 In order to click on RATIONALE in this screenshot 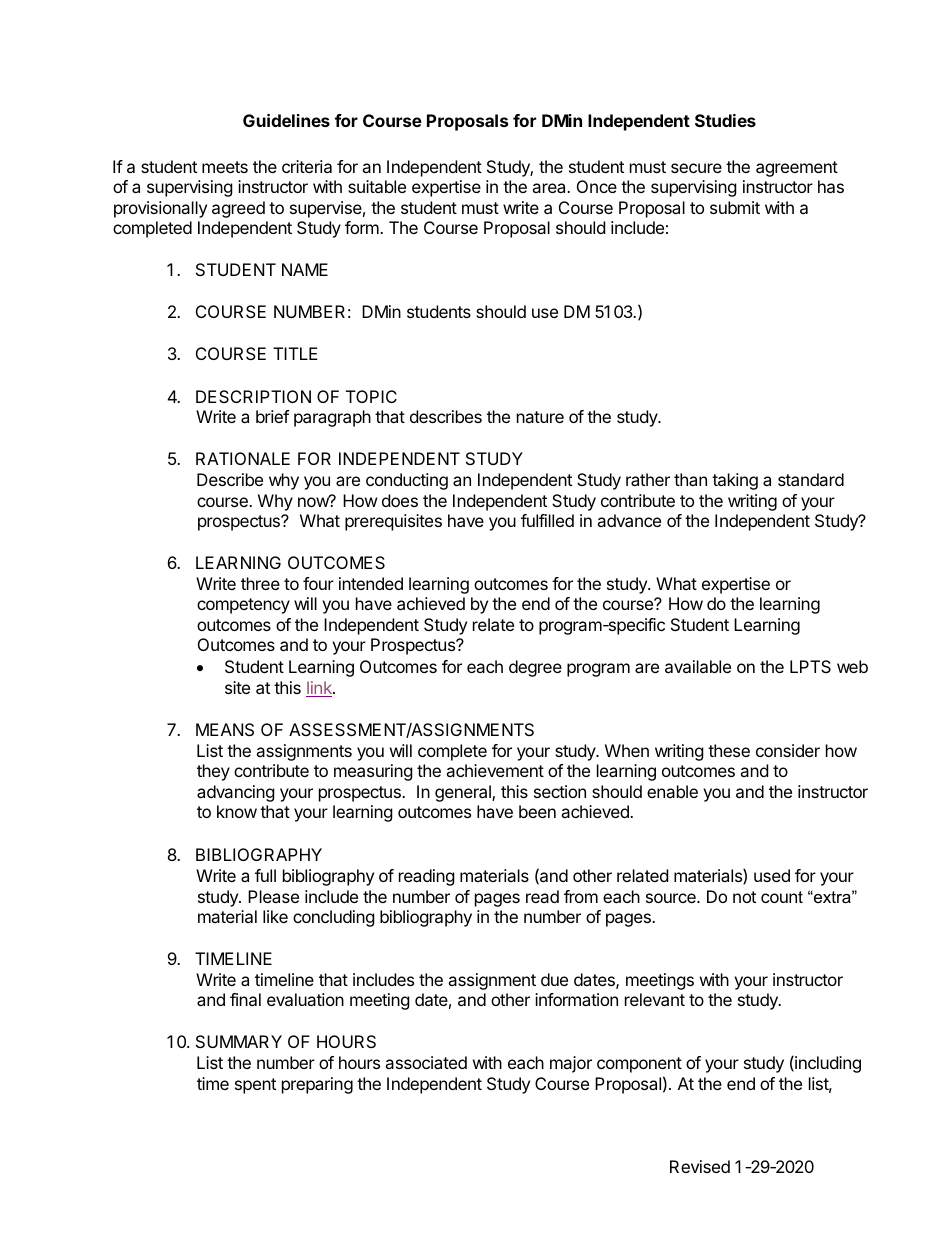, I will do `click(243, 458)`.
